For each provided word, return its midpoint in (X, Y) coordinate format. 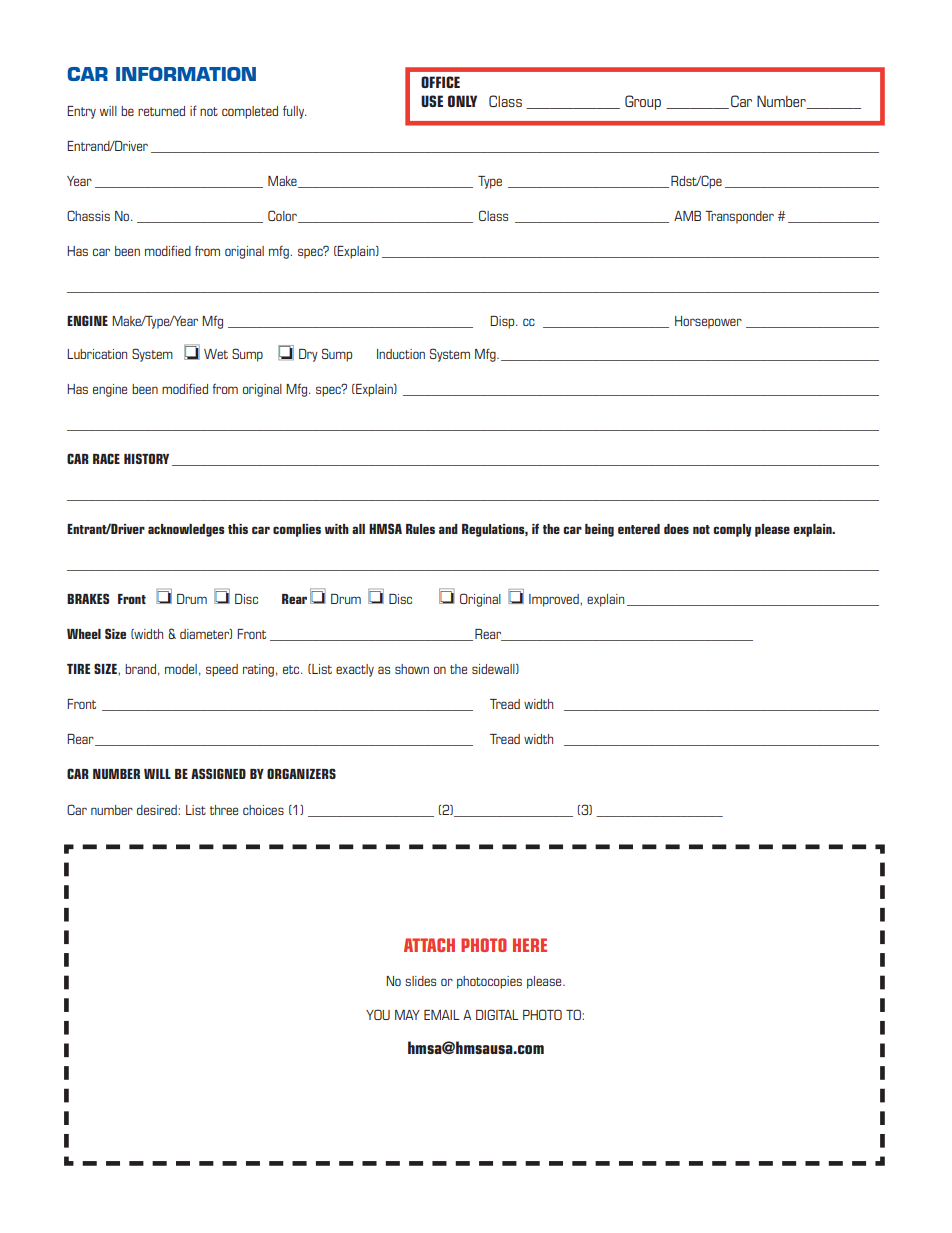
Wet (216, 354)
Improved (555, 600)
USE (432, 101)
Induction (401, 354)
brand (140, 669)
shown (412, 669)
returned (161, 111)
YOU (378, 1014)
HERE (530, 945)
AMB (687, 216)
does (676, 529)
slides (420, 981)
